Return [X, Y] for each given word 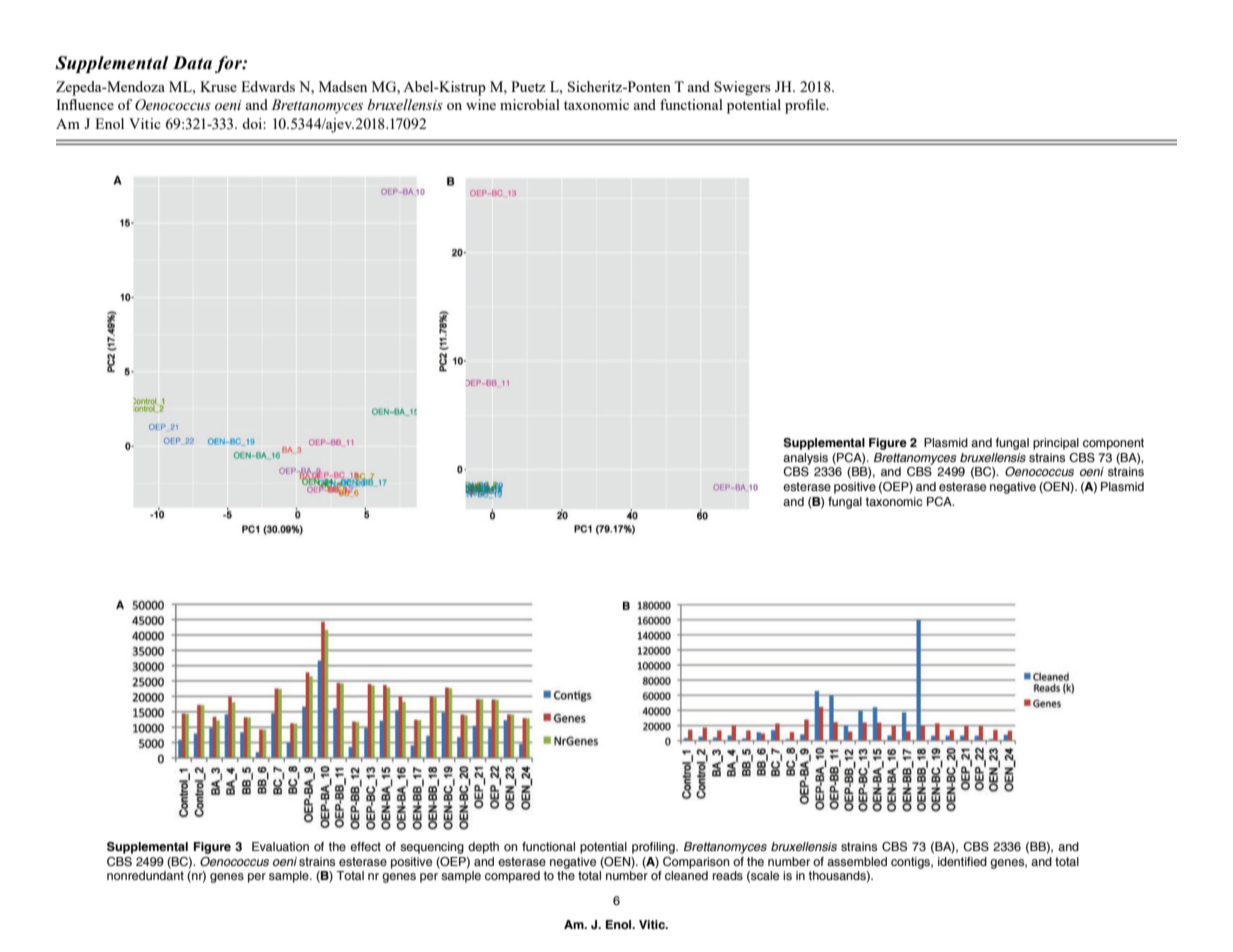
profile [806, 106]
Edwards [268, 86]
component [1113, 444]
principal [1056, 444]
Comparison [696, 861]
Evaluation [280, 846]
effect [365, 846]
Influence [85, 104]
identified [962, 861]
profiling [654, 848]
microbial [530, 104]
